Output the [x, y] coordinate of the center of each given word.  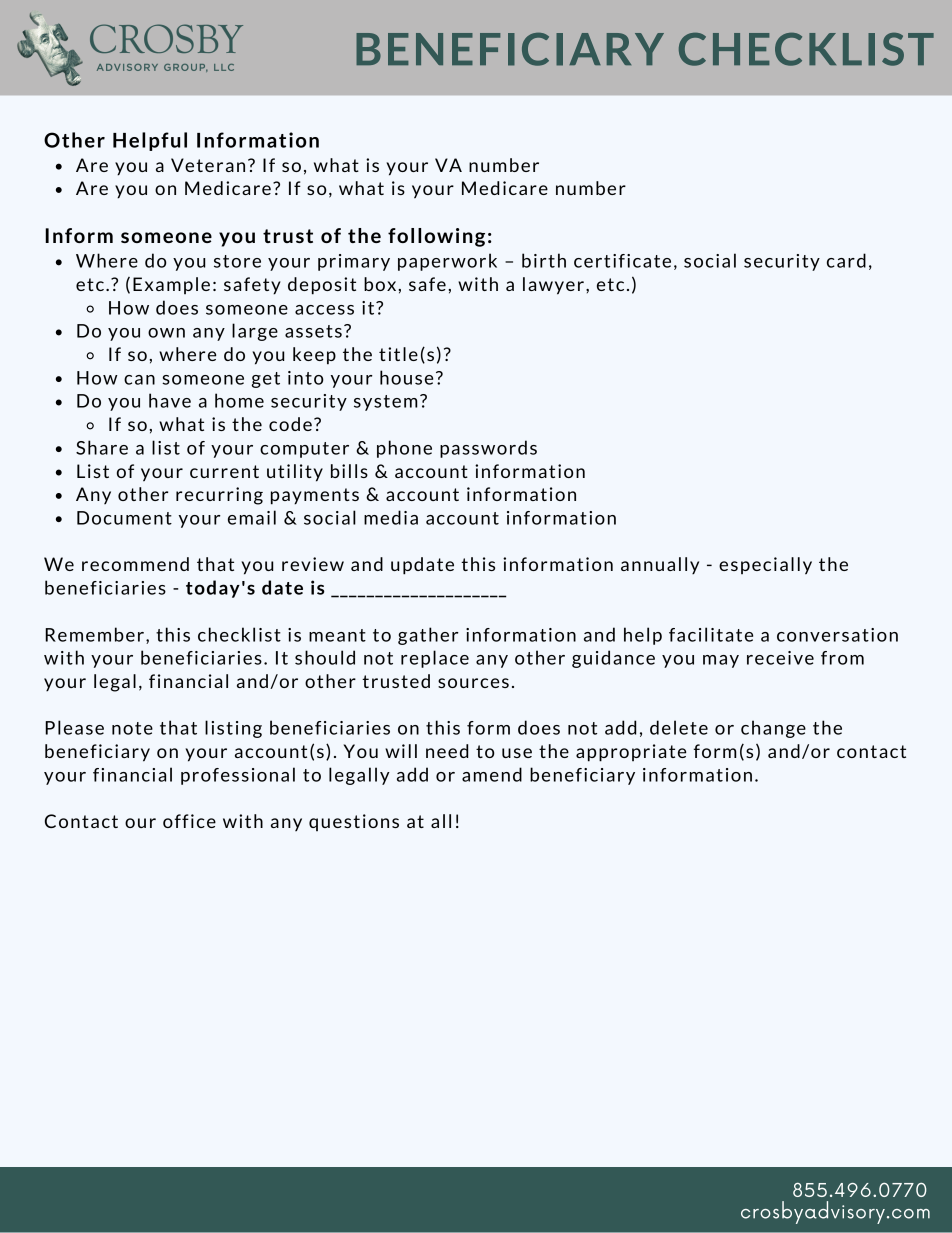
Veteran [208, 165]
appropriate [631, 753]
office [189, 821]
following [436, 237]
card [846, 260]
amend [492, 774]
